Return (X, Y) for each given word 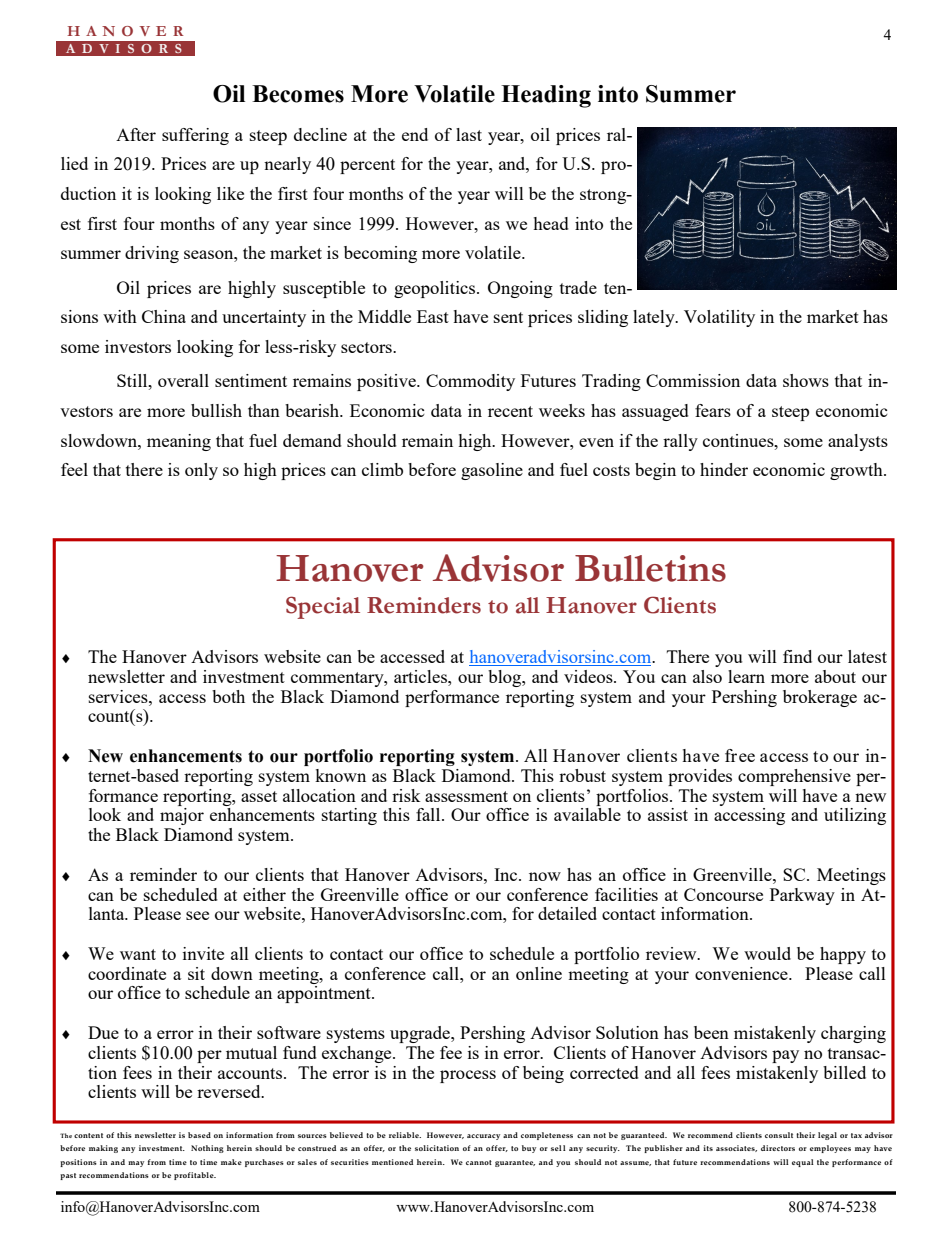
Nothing (207, 1149)
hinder (724, 469)
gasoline (492, 471)
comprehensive (794, 777)
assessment (466, 796)
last (469, 134)
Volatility (719, 318)
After (136, 134)
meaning (179, 442)
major (182, 816)
